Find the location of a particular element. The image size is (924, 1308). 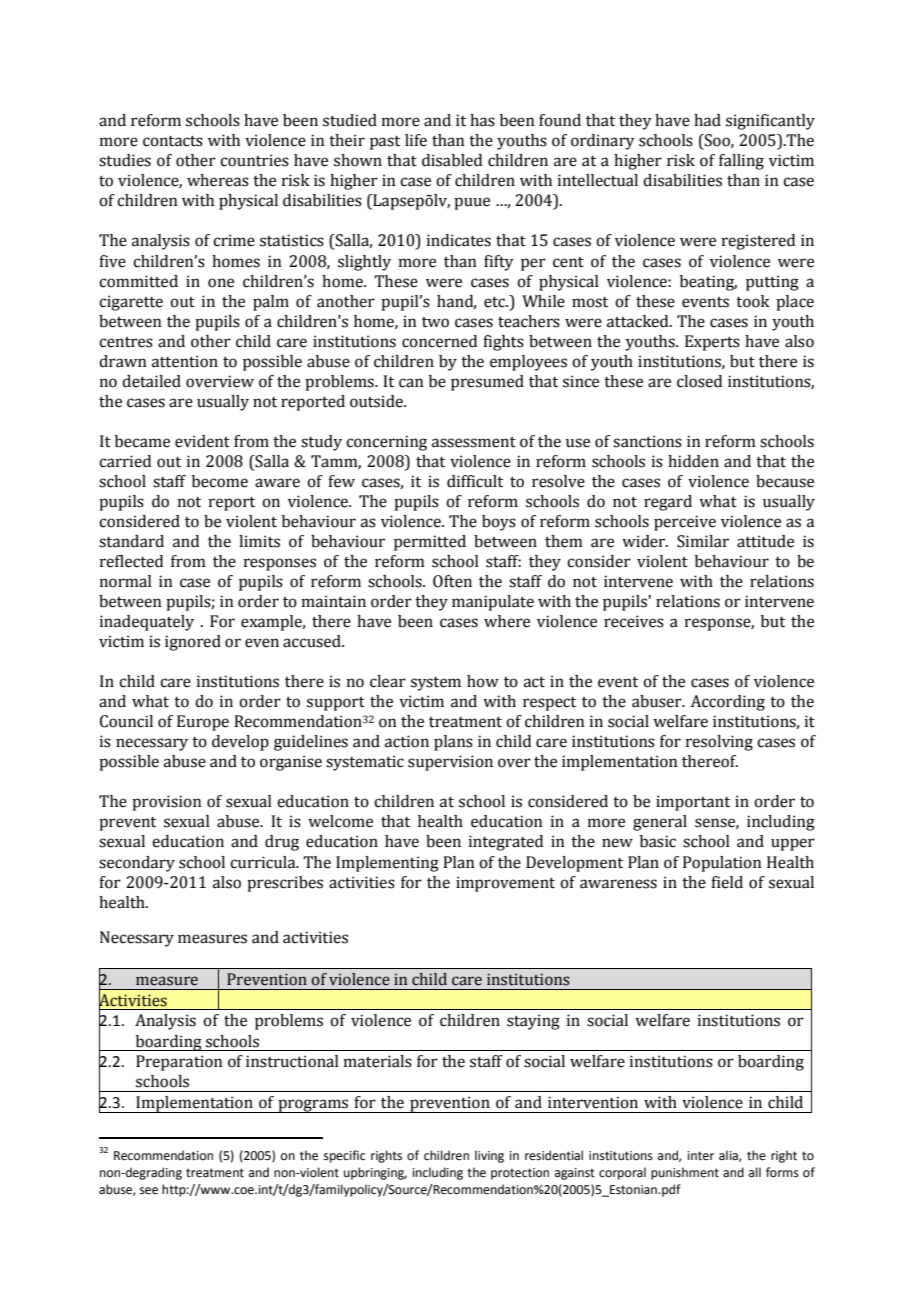

hidden is located at coordinates (693, 461).
